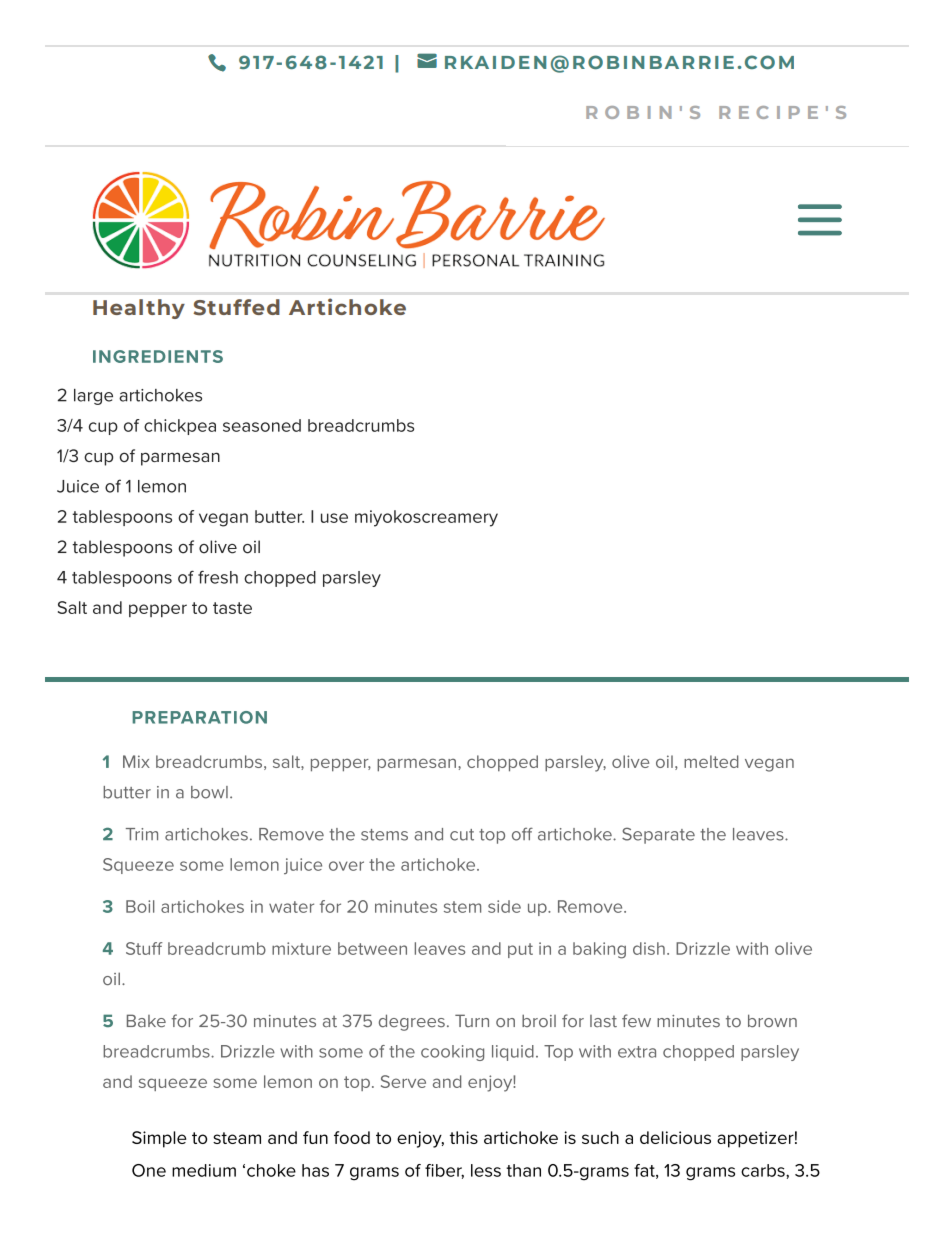 This image has width=952, height=1233. I want to click on seasoned, so click(262, 425).
